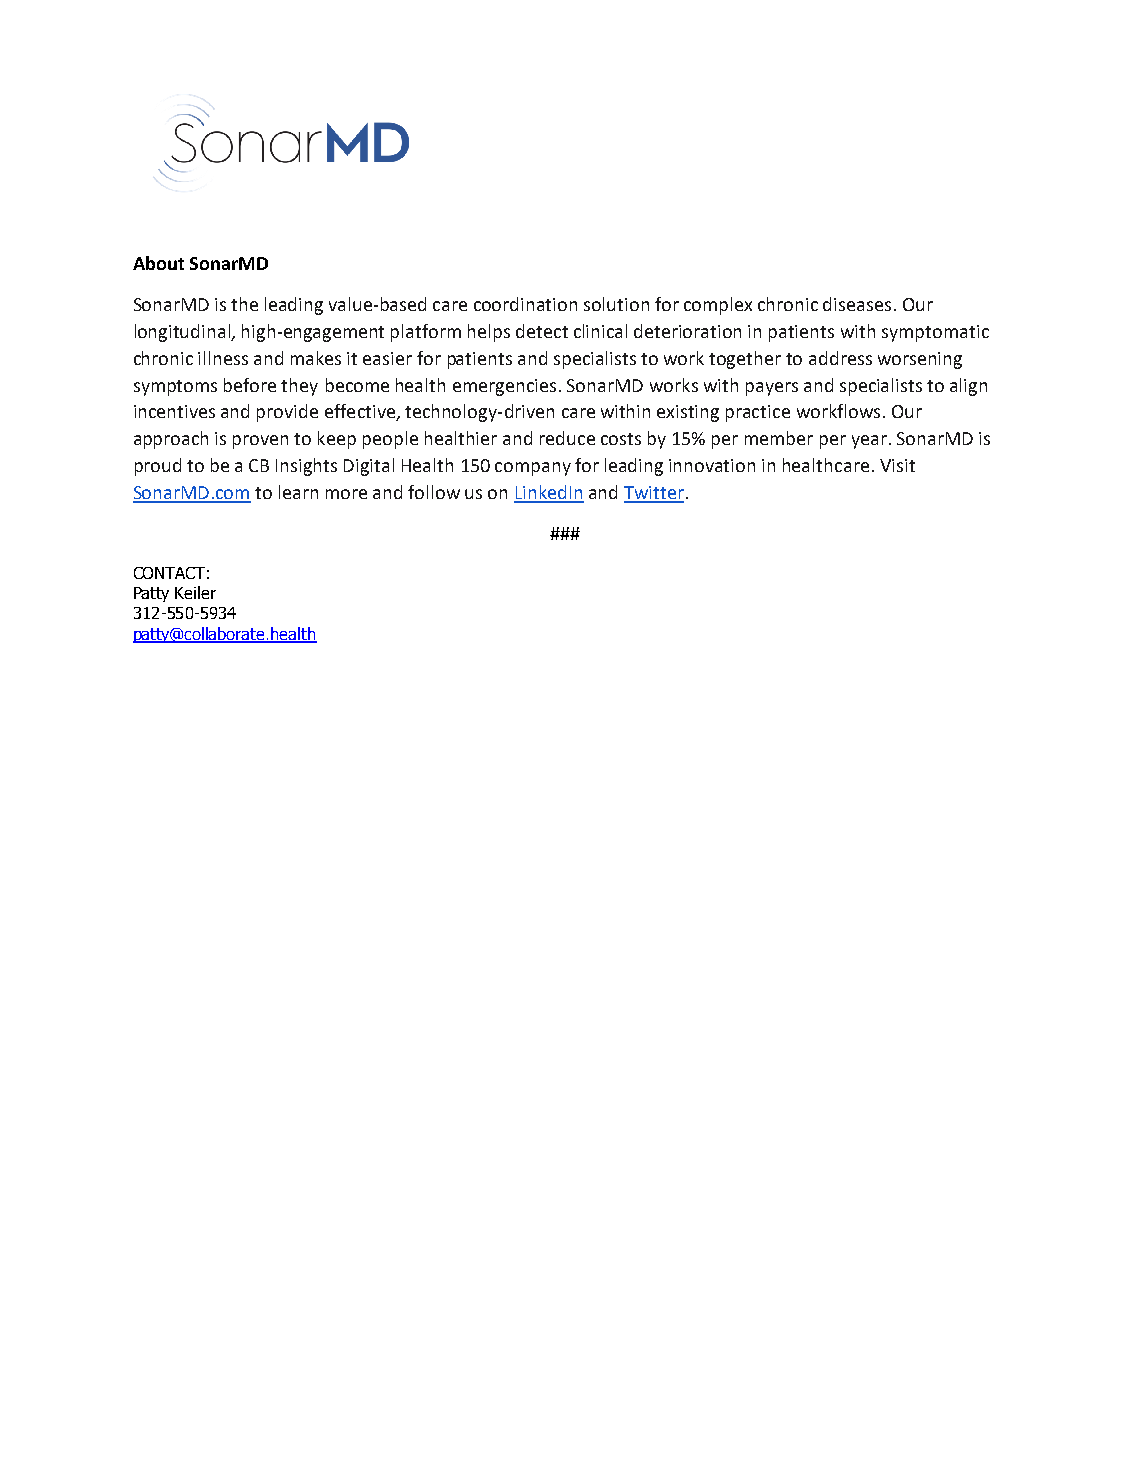 This image has height=1463, width=1130. I want to click on align, so click(968, 387).
